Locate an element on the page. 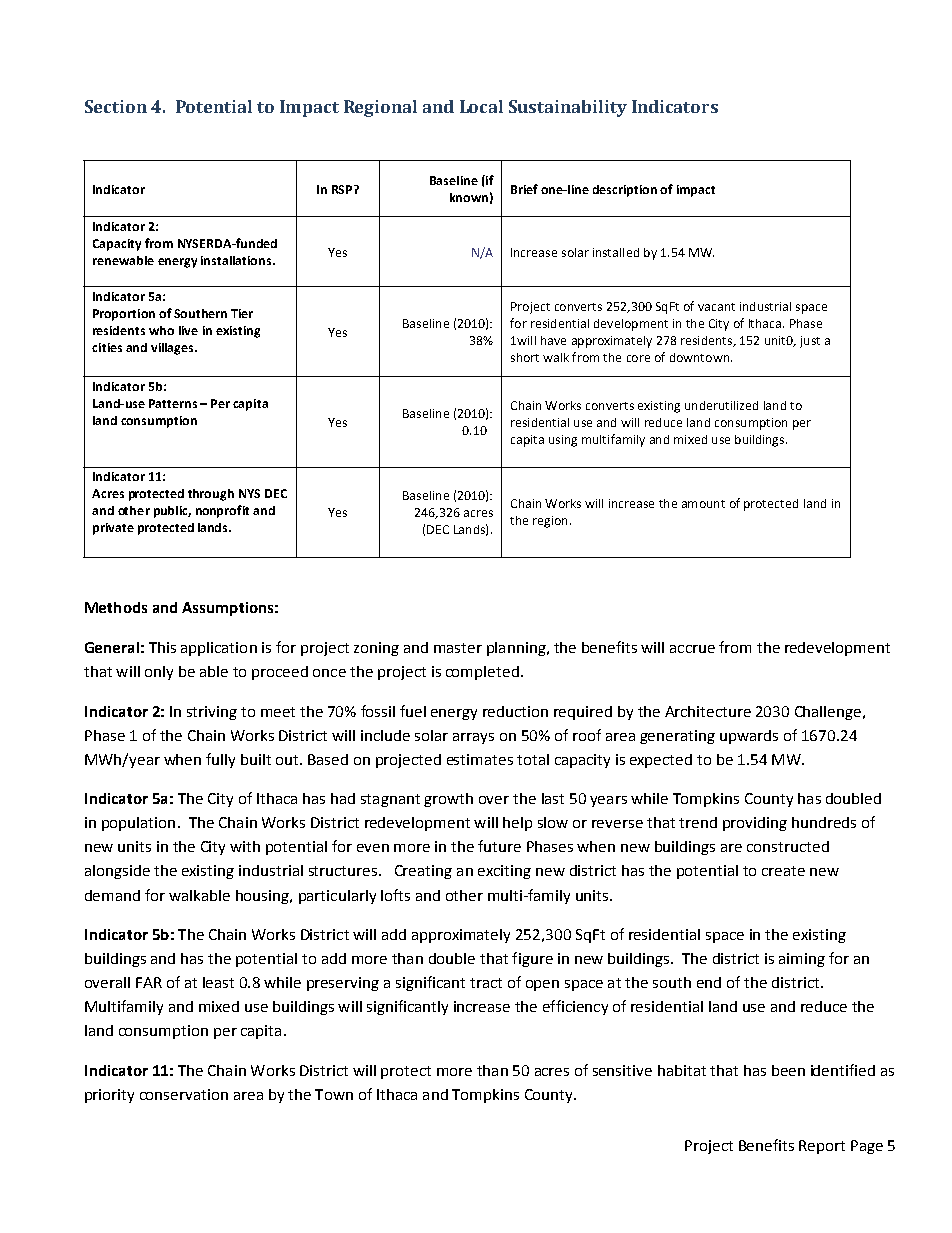 The width and height of the page is (952, 1233). short is located at coordinates (525, 357).
